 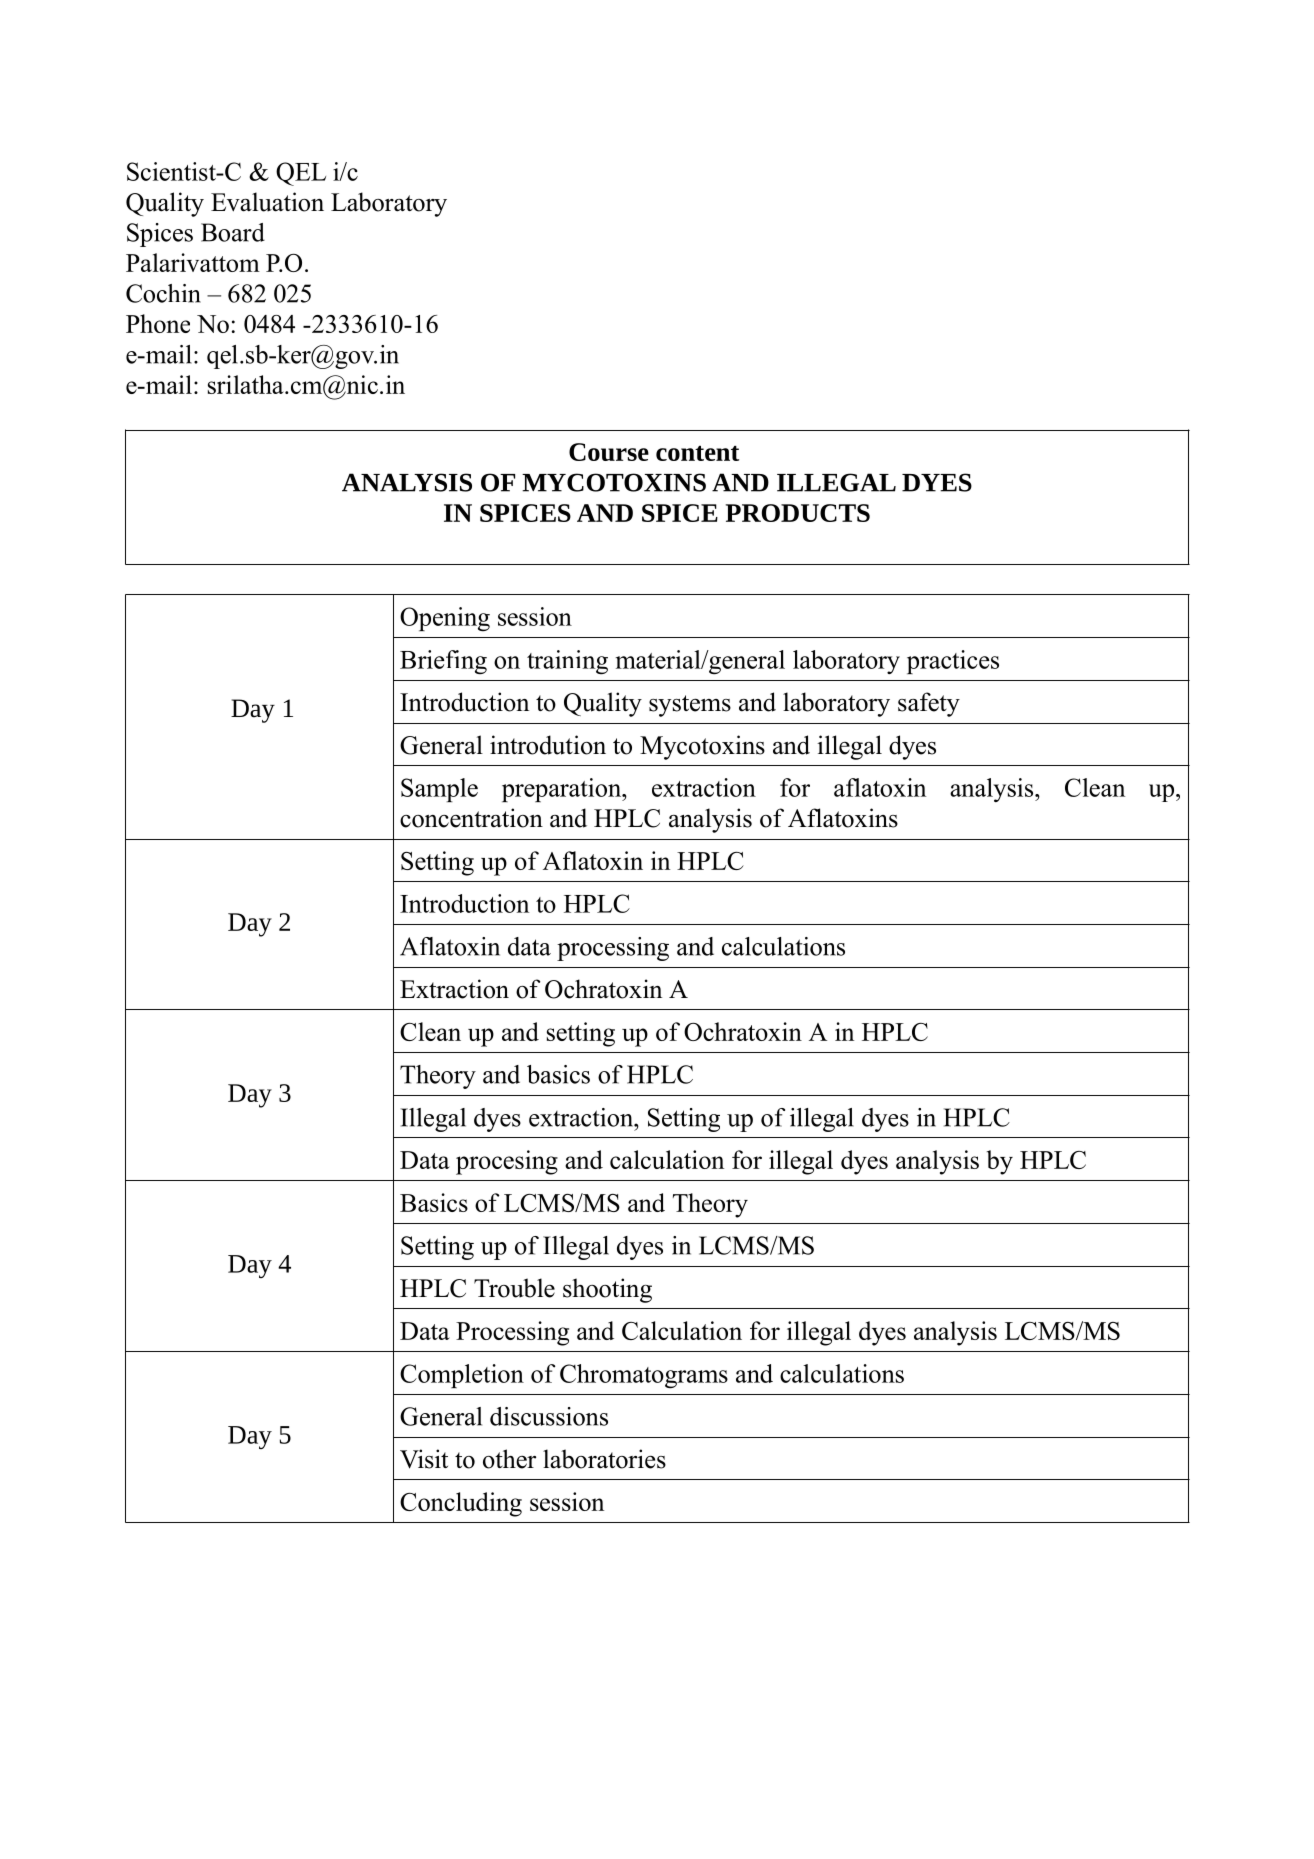 I want to click on Board, so click(x=233, y=232).
